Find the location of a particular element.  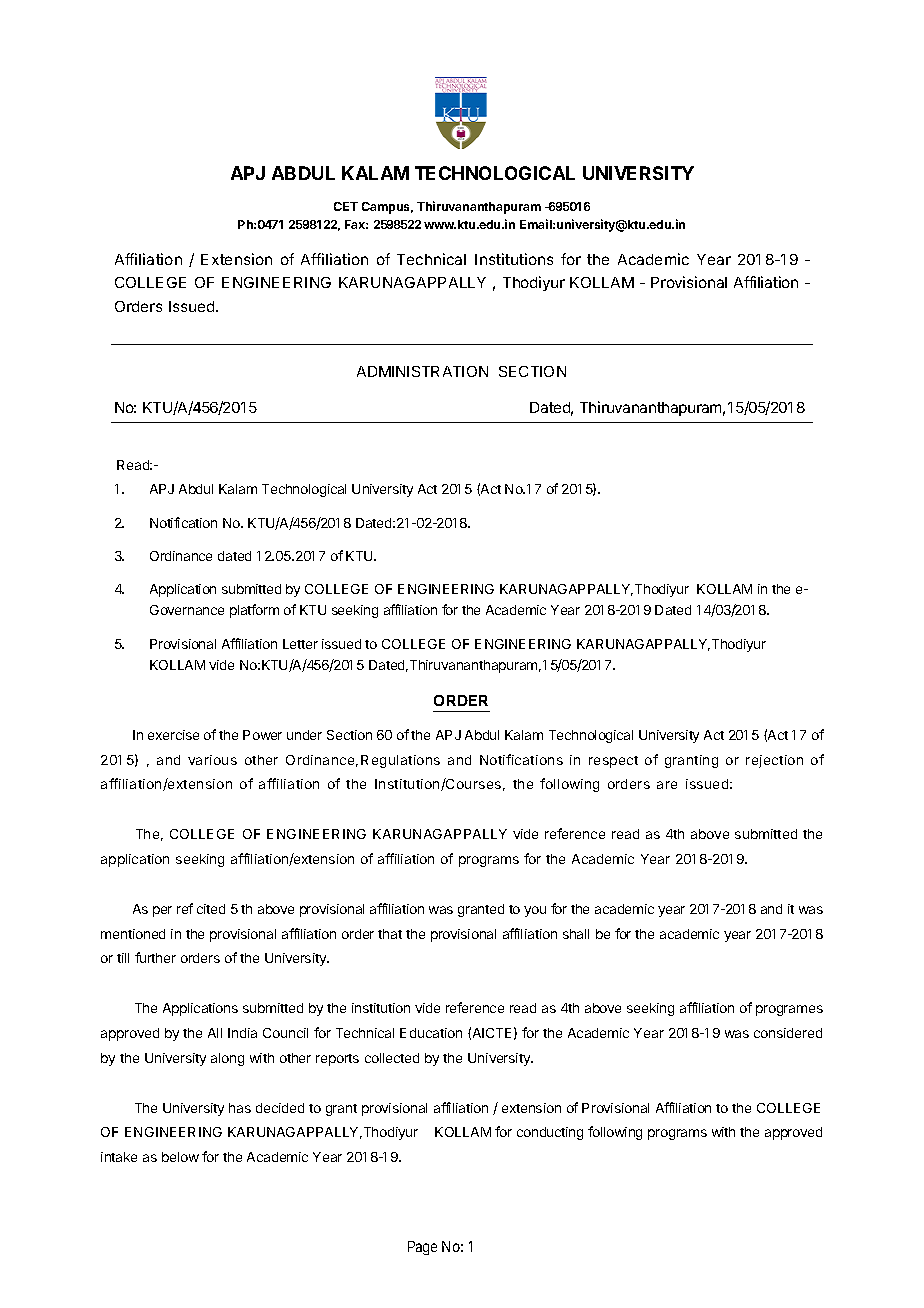

under is located at coordinates (304, 735).
